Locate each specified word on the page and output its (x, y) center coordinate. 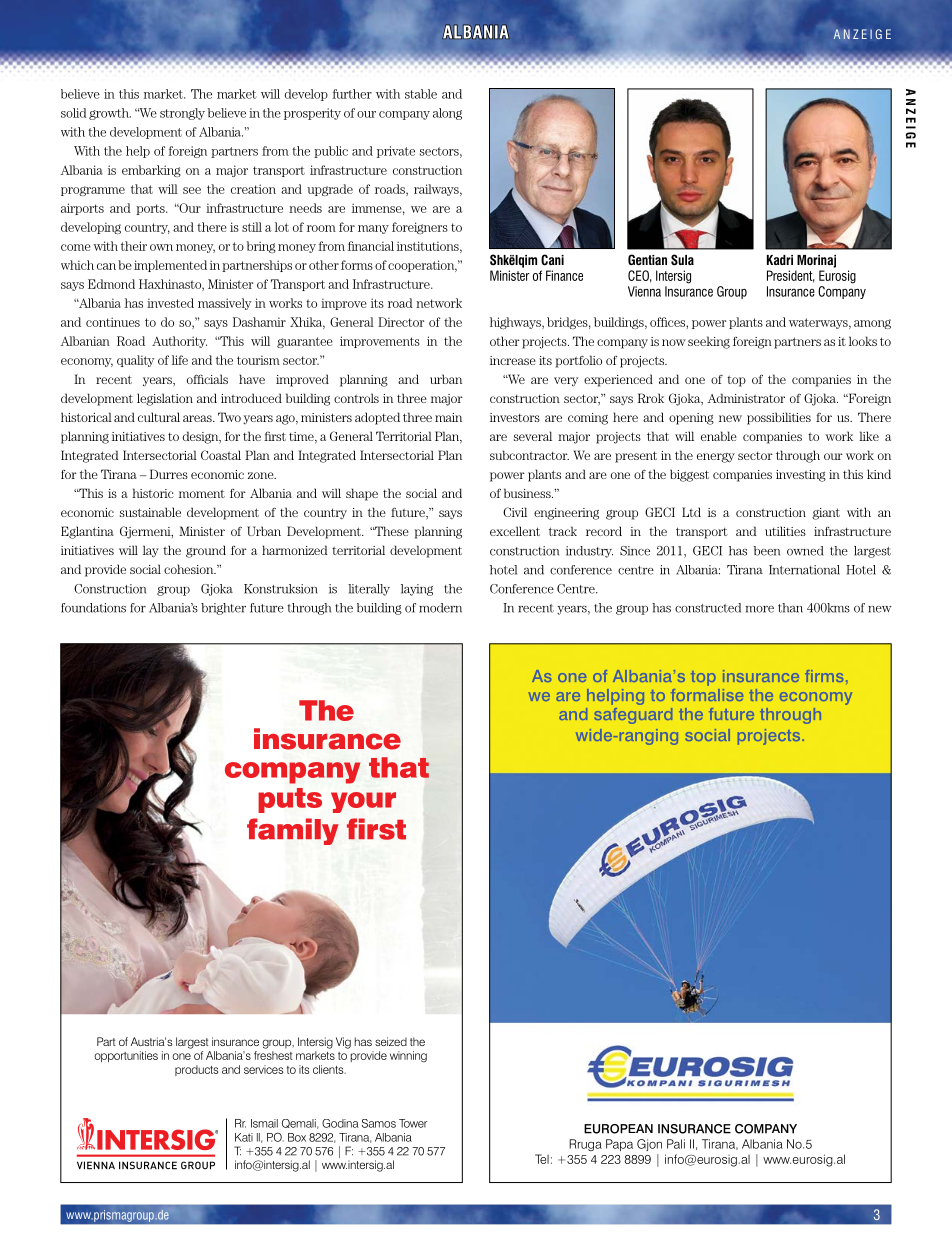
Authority (179, 342)
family (293, 831)
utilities (785, 531)
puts (290, 800)
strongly (182, 114)
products (196, 1070)
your (363, 802)
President (791, 276)
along (447, 114)
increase (513, 360)
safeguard (633, 716)
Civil (515, 512)
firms (824, 676)
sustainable (150, 512)
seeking (709, 342)
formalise (707, 695)
